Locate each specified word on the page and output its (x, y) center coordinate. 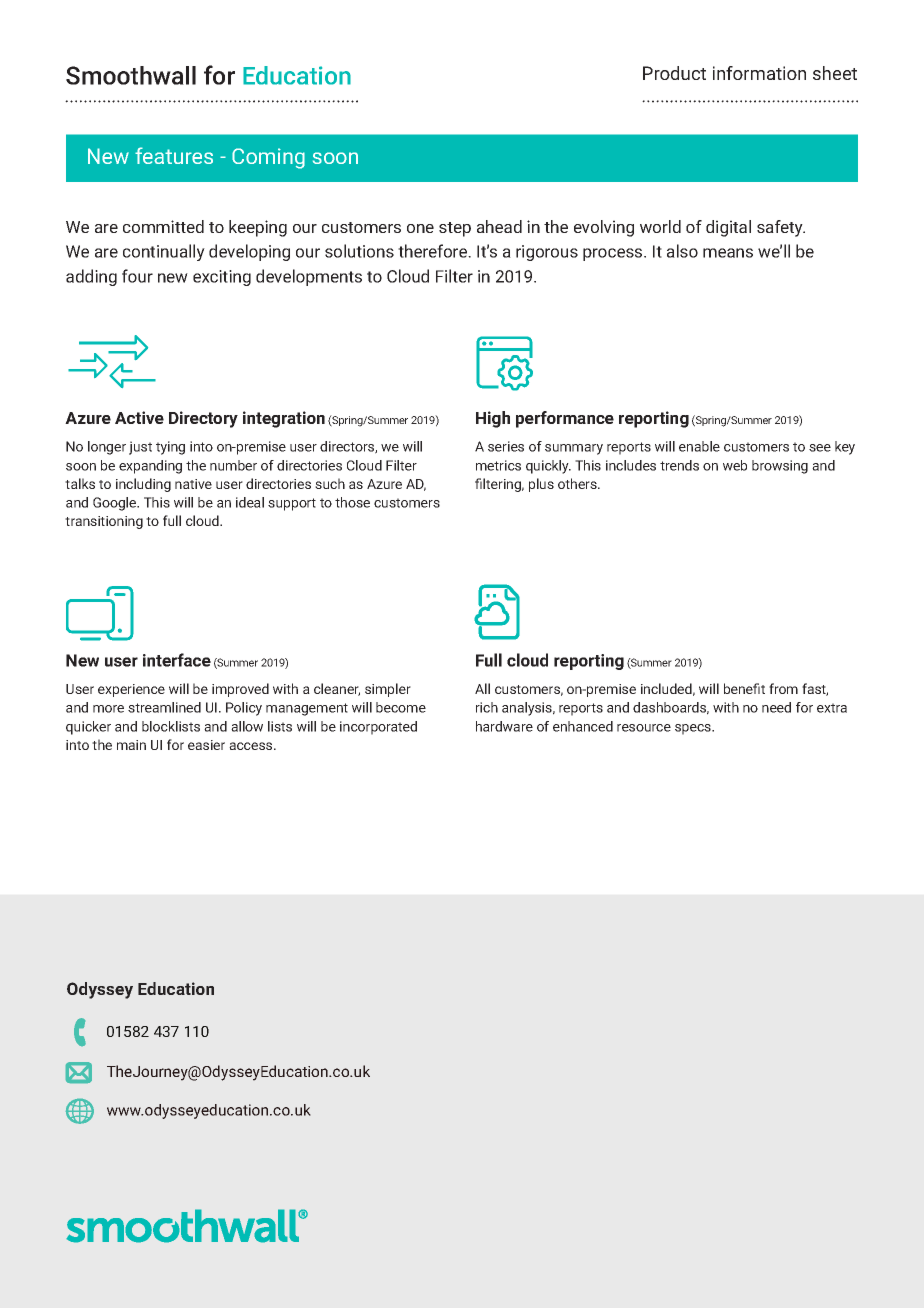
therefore (434, 251)
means (728, 253)
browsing (780, 467)
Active (139, 417)
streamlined (164, 707)
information (759, 73)
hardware (504, 726)
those (352, 502)
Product (674, 73)
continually (164, 252)
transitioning (104, 522)
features (174, 155)
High (493, 419)
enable (699, 446)
